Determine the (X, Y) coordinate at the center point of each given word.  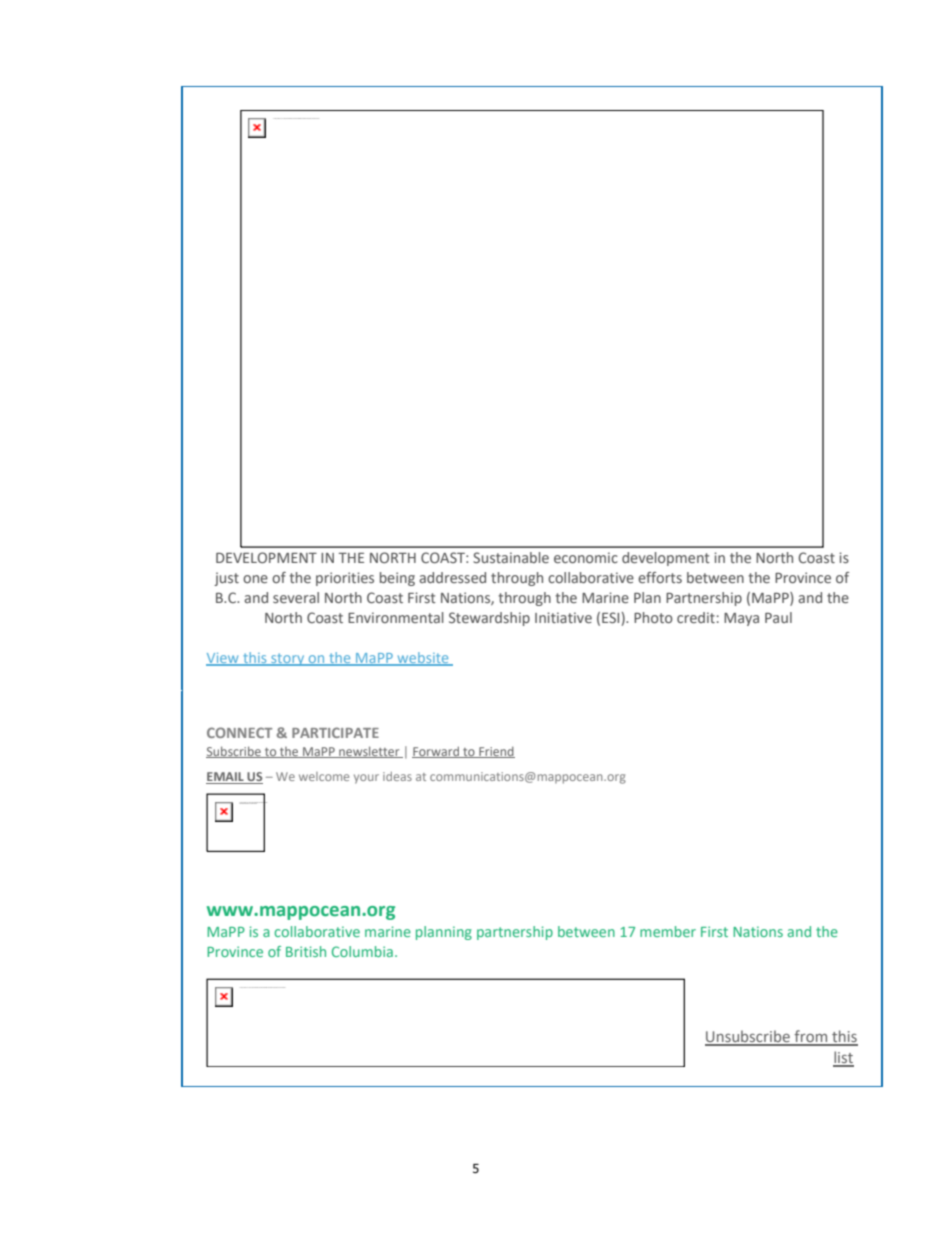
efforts (660, 577)
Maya (741, 619)
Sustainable (511, 557)
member (668, 931)
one (255, 579)
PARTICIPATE (335, 732)
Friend (496, 752)
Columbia (362, 951)
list (843, 1058)
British (306, 951)
